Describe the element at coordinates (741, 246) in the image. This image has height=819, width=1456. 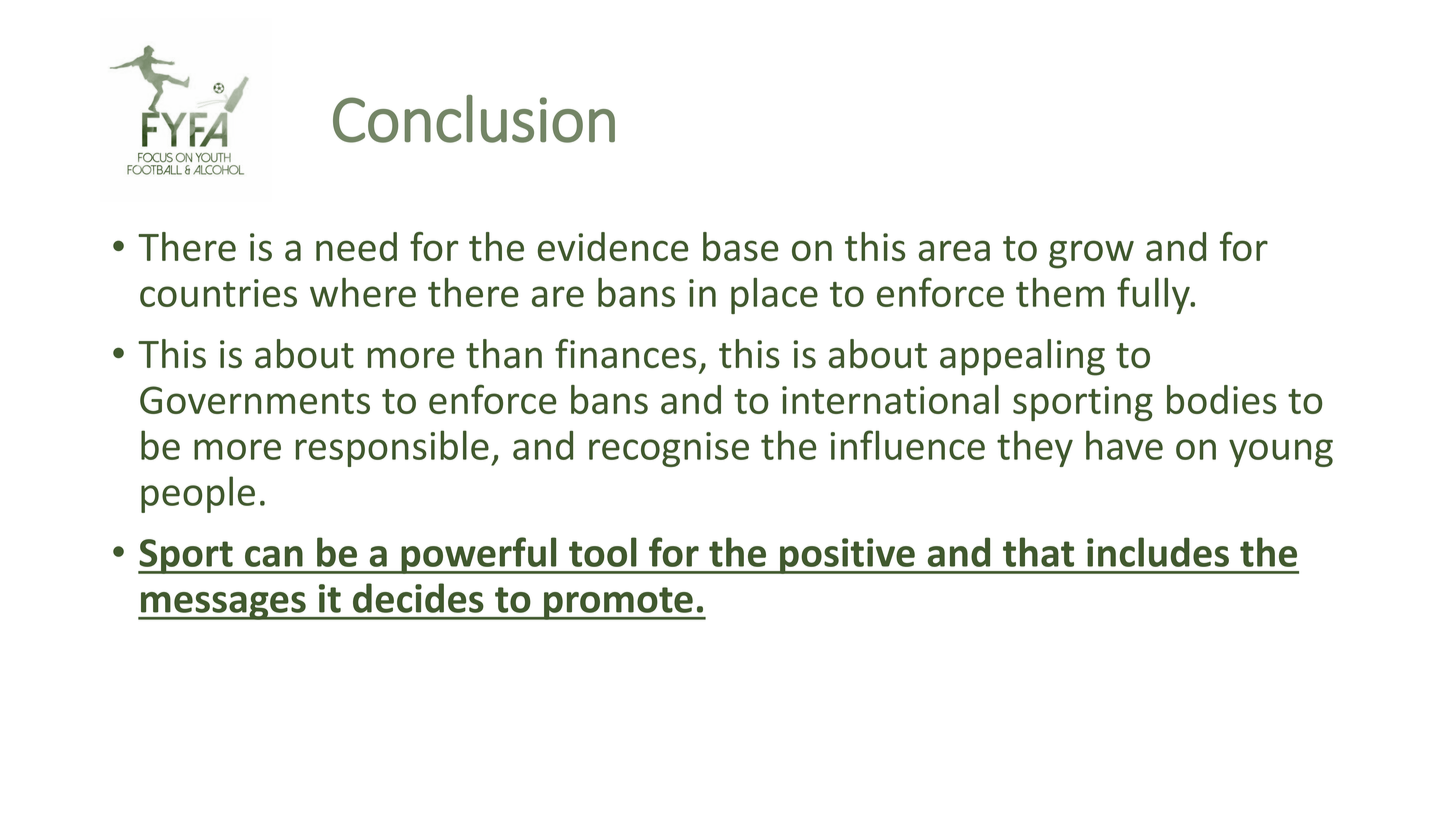
I see `base` at that location.
